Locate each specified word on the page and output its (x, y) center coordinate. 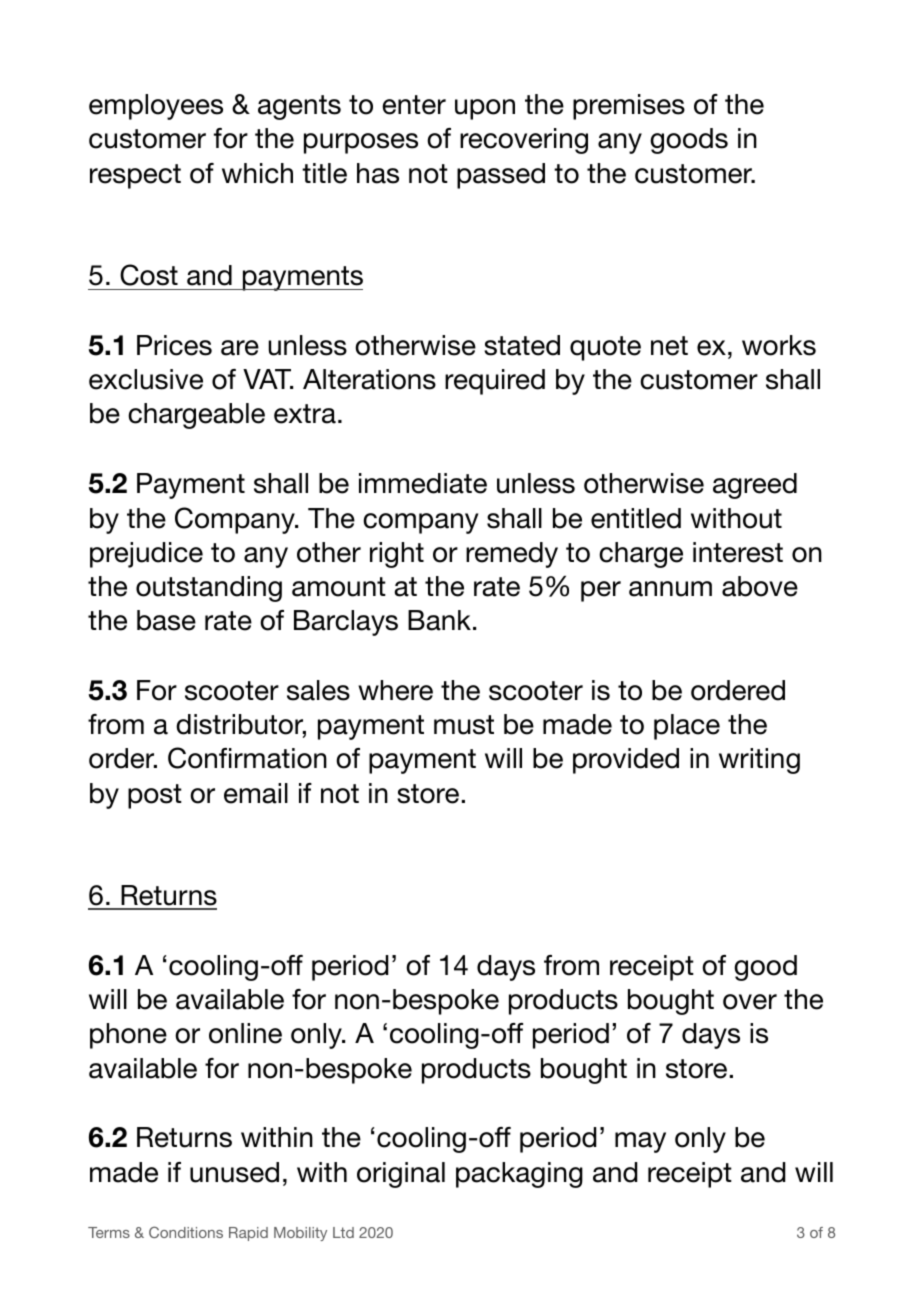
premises (629, 107)
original (401, 1175)
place (687, 727)
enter (414, 105)
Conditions (186, 1232)
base (166, 620)
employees (156, 107)
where (395, 690)
